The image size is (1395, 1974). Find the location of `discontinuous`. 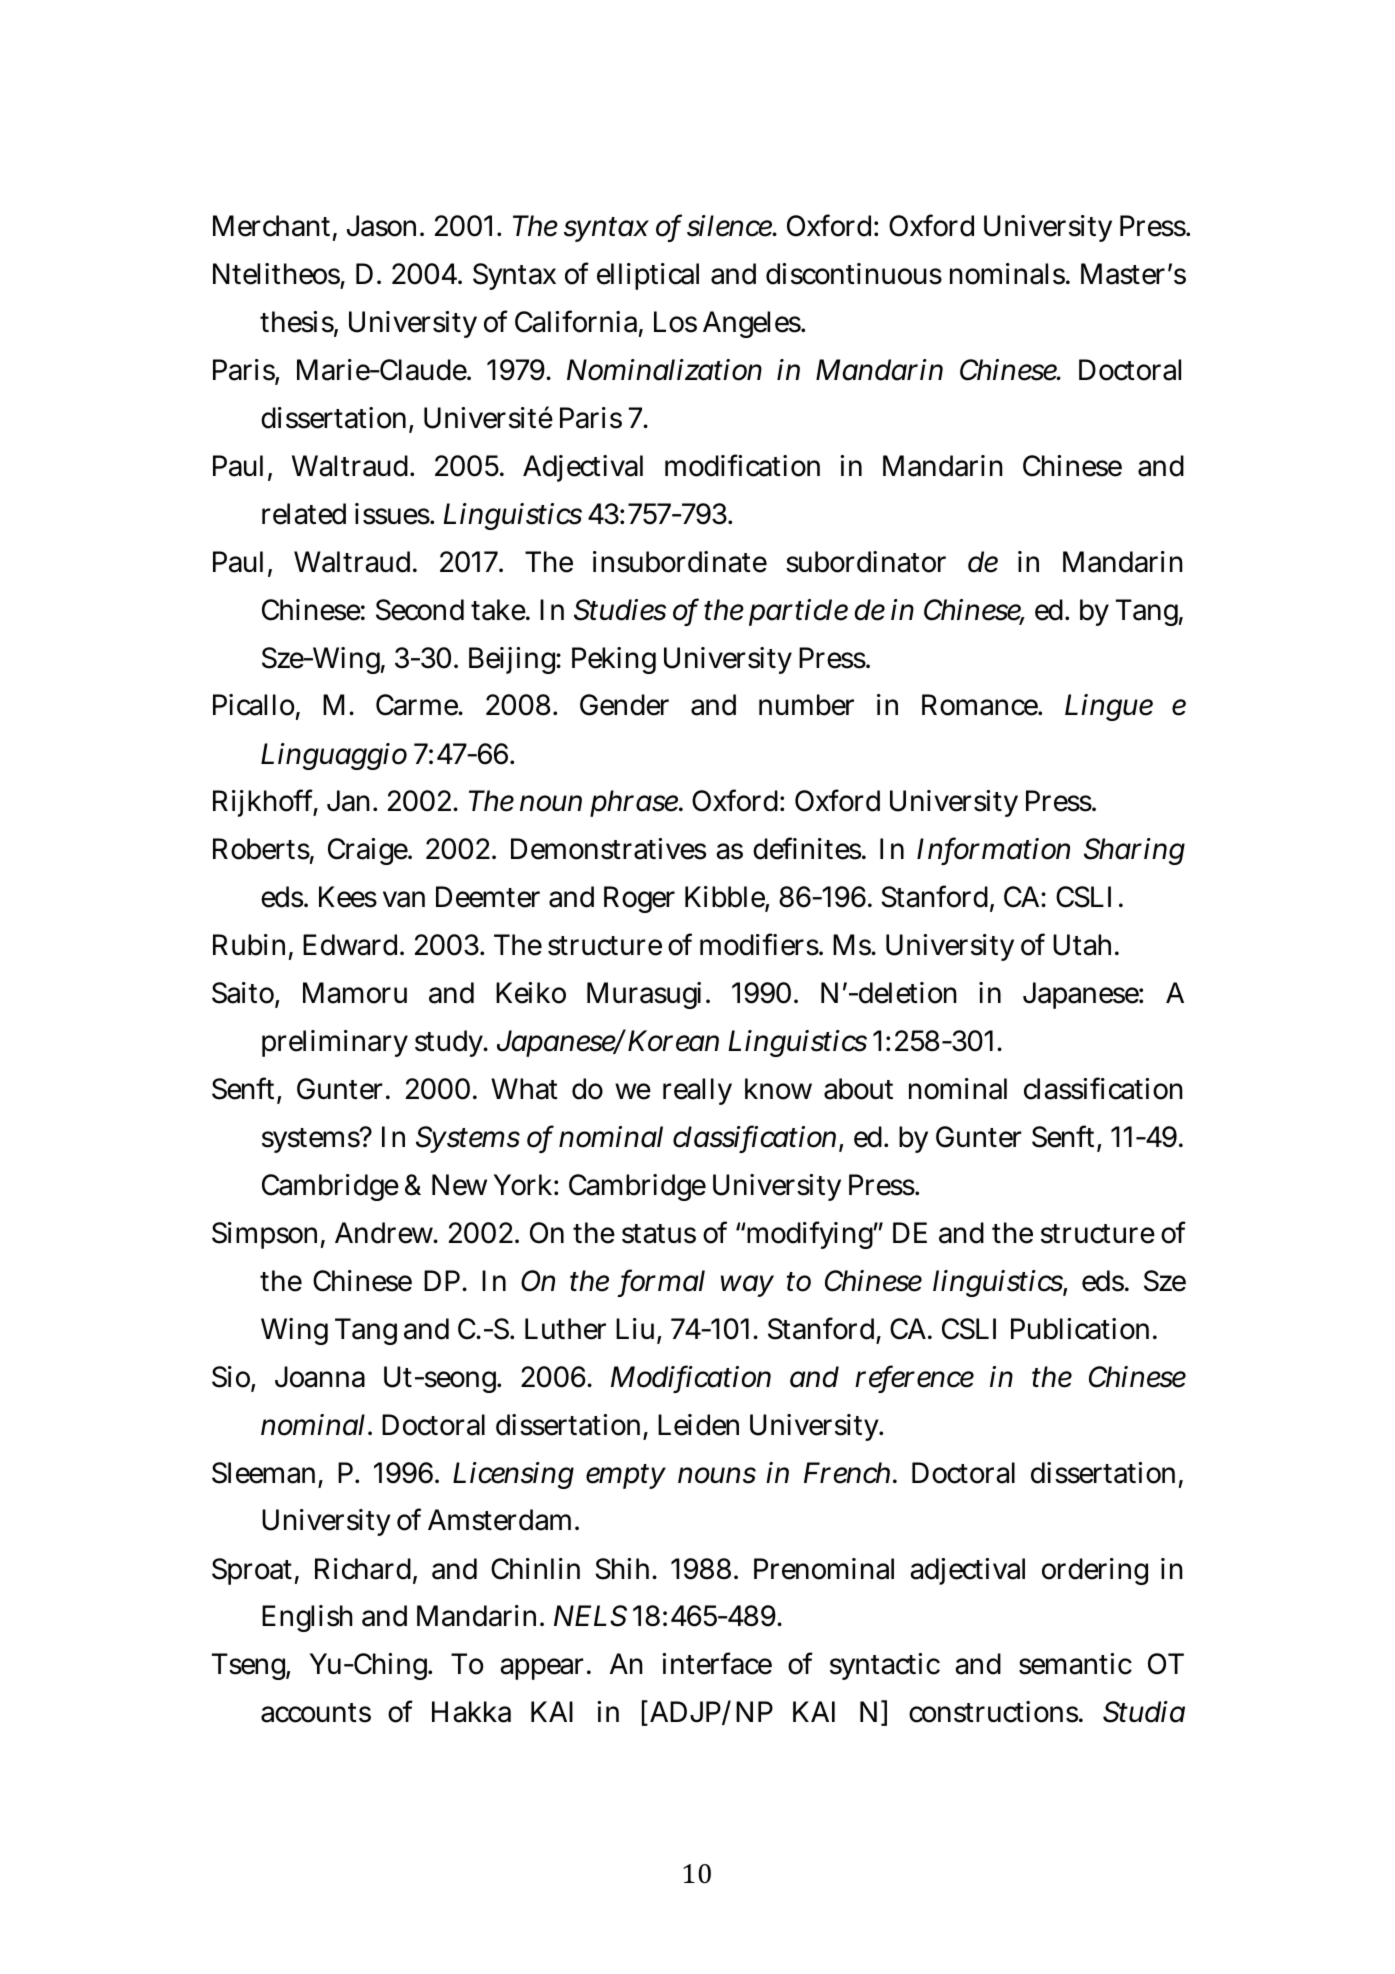

discontinuous is located at coordinates (854, 274).
